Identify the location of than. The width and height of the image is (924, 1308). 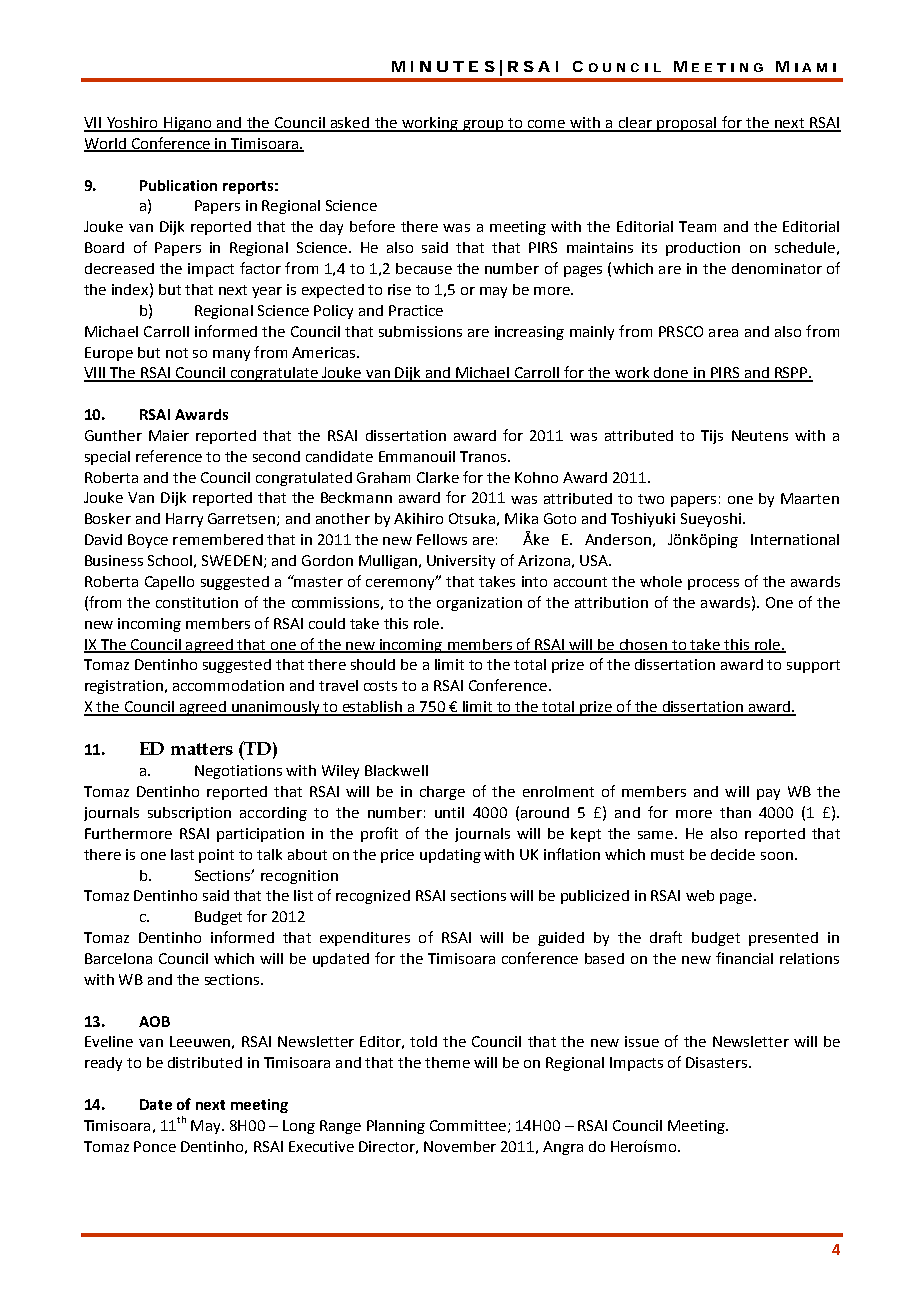
(735, 812).
